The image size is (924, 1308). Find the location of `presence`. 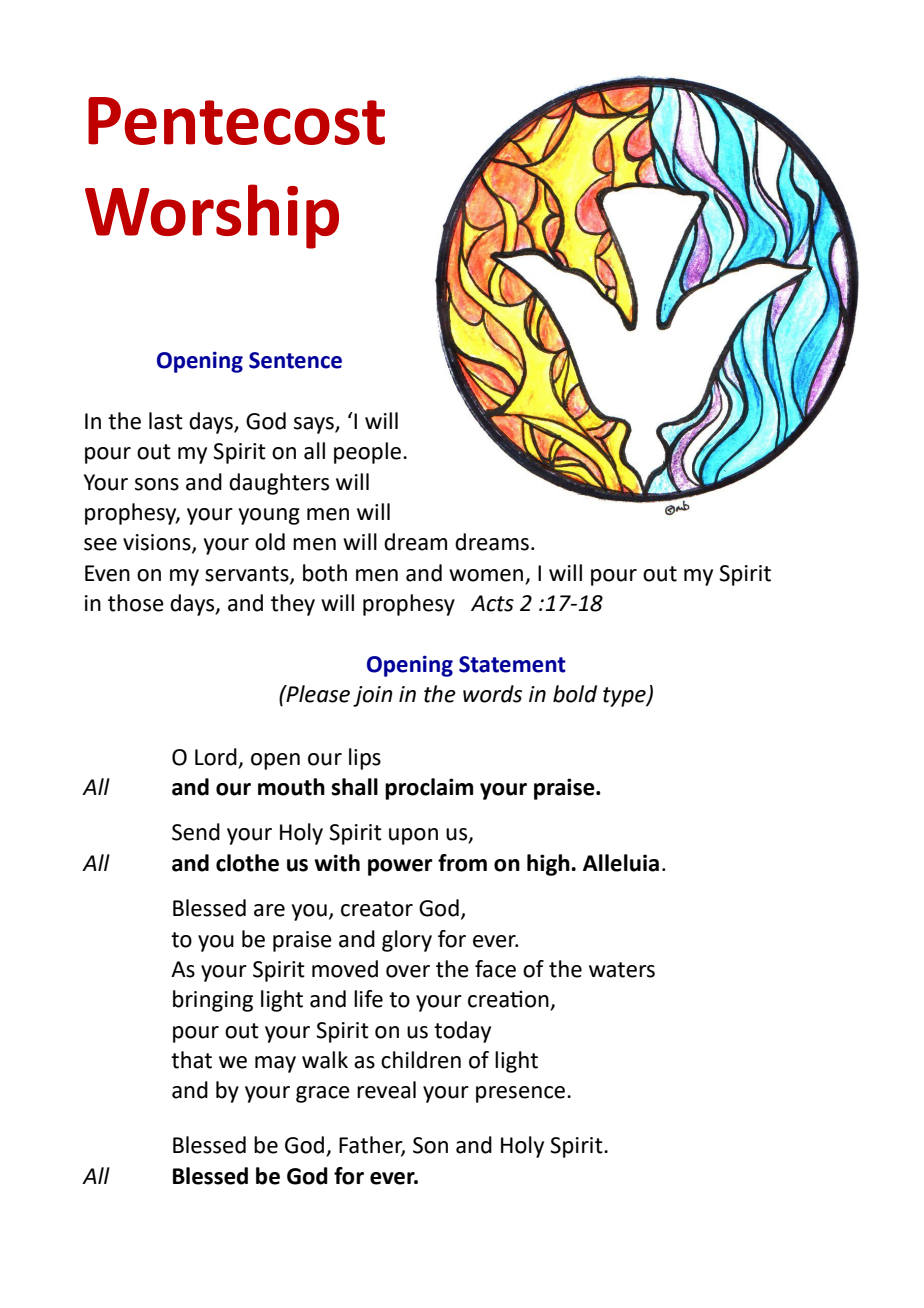

presence is located at coordinates (522, 1094).
